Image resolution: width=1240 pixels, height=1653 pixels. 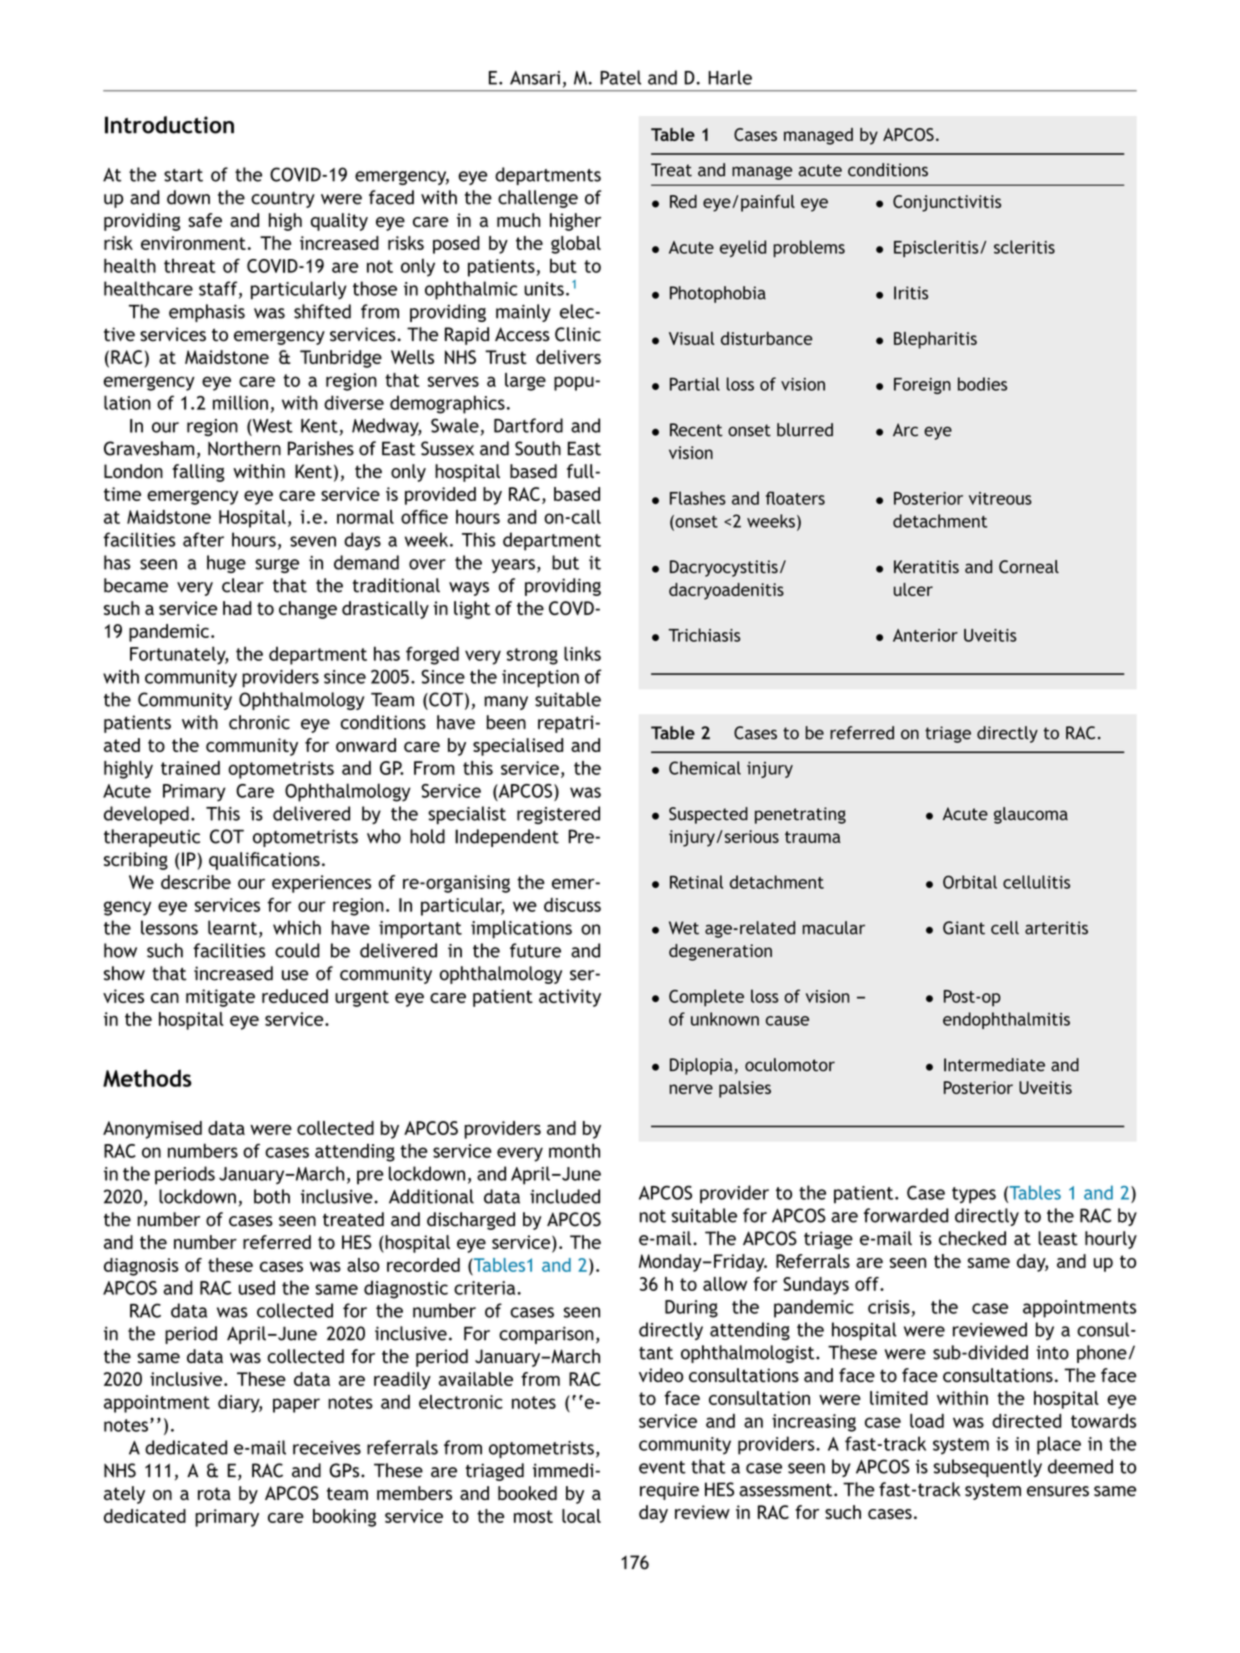 I want to click on Patel, so click(x=620, y=77).
